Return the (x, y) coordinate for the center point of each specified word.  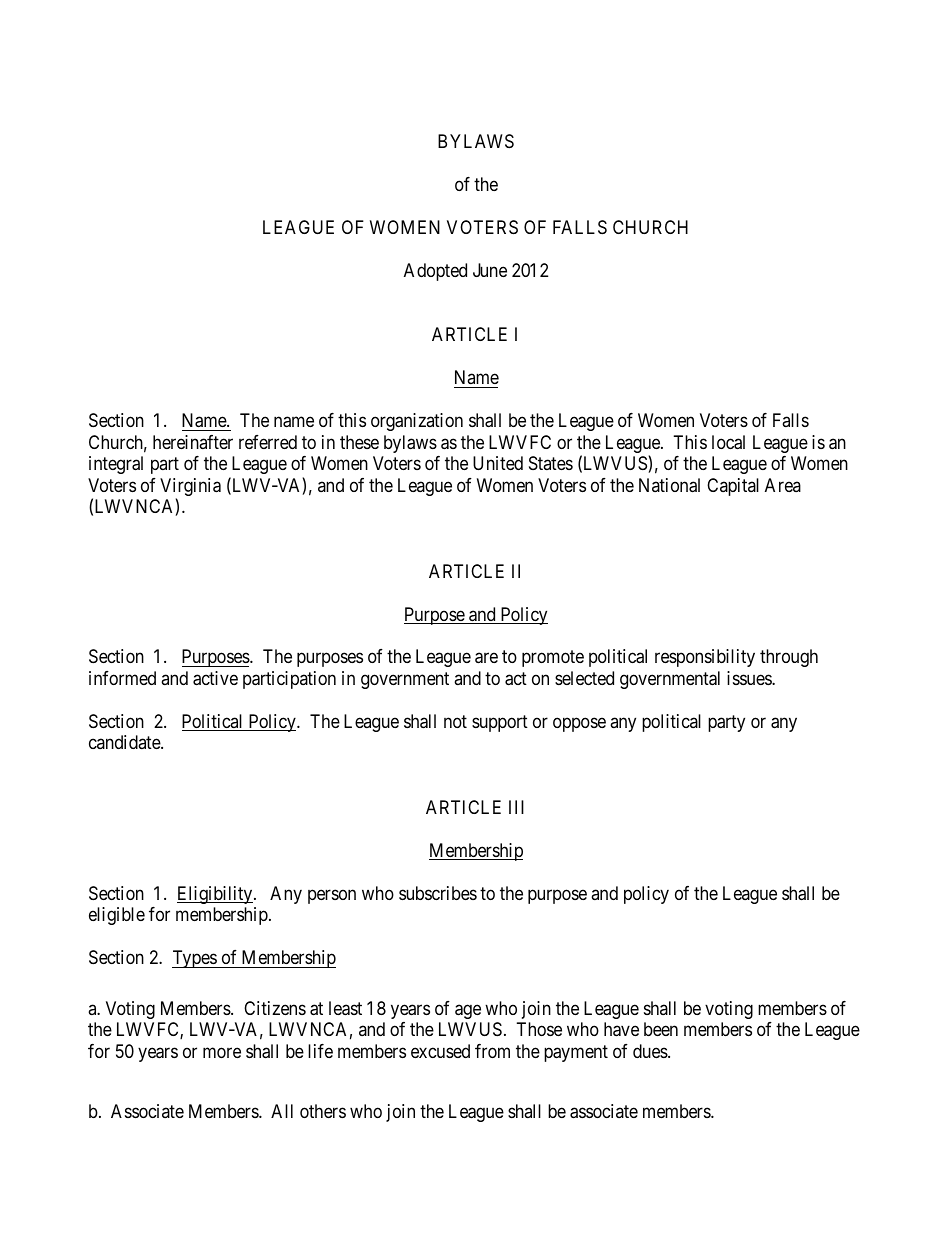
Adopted (435, 272)
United (498, 463)
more (222, 1052)
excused (440, 1051)
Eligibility (216, 895)
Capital (733, 487)
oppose (579, 724)
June (490, 270)
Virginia (190, 488)
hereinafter (193, 442)
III (516, 807)
